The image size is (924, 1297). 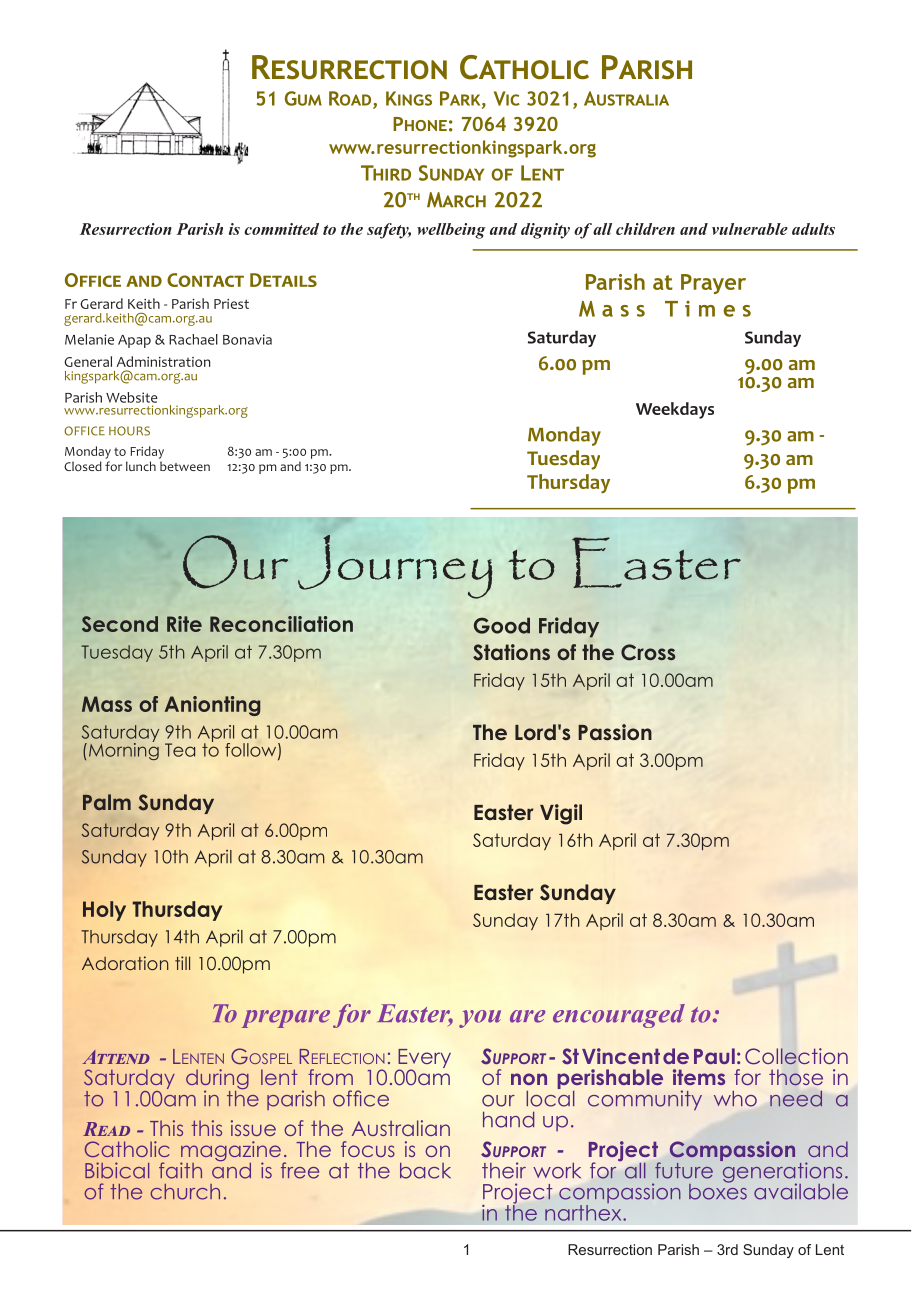 I want to click on faith, so click(x=180, y=1170).
